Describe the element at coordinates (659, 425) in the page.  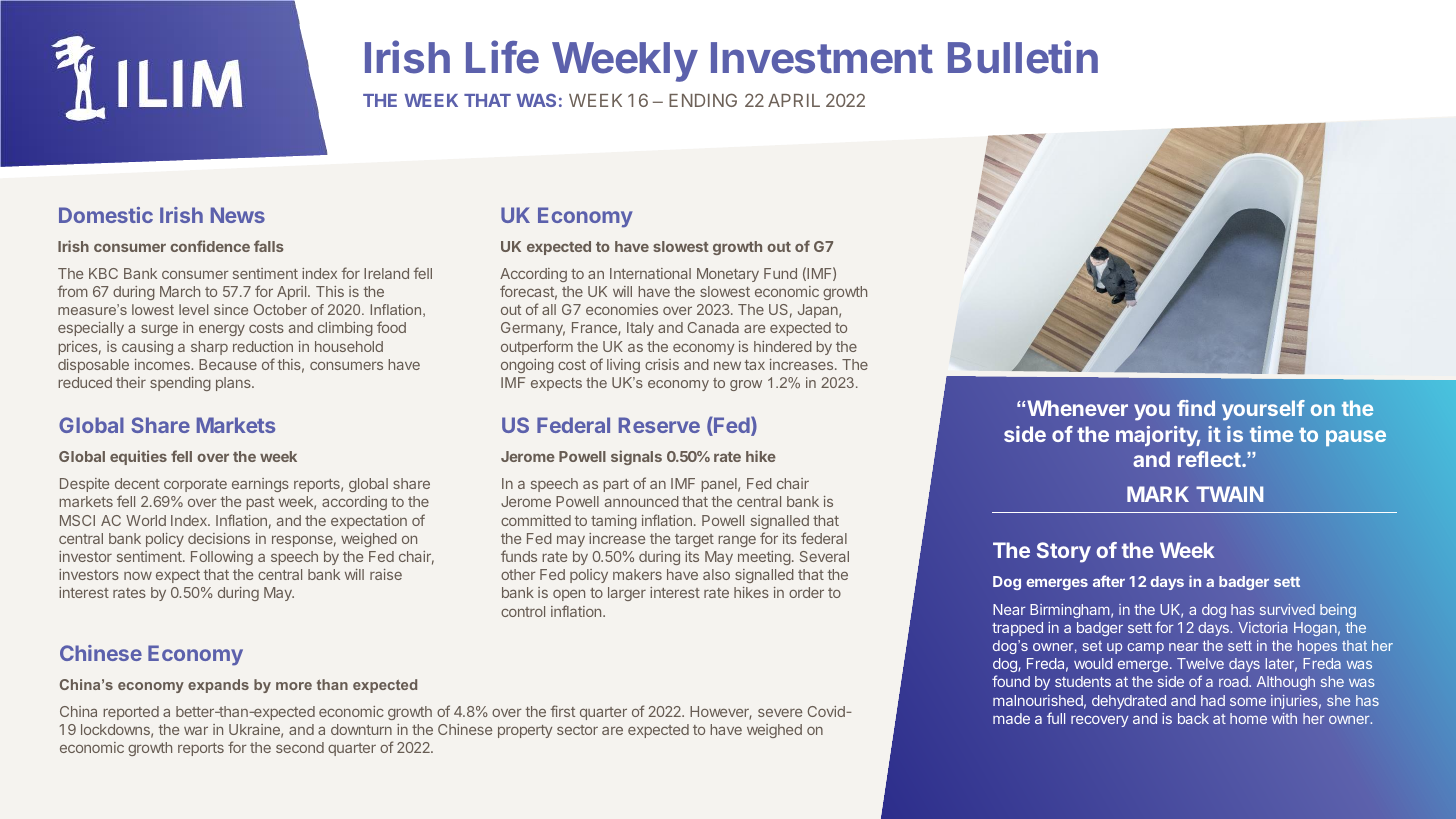
I see `Reserve` at that location.
